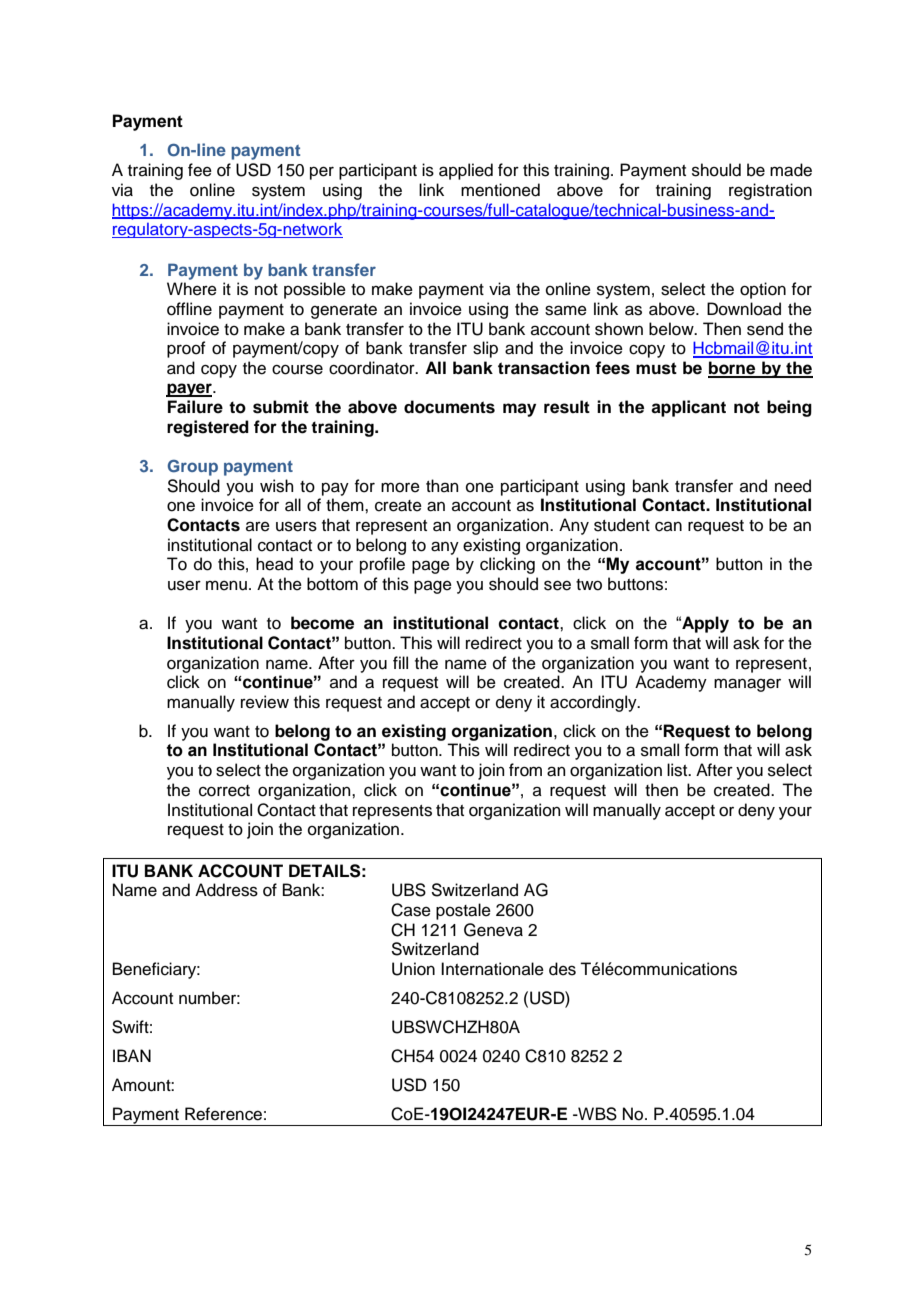  Describe the element at coordinates (525, 770) in the page. I see `from` at that location.
